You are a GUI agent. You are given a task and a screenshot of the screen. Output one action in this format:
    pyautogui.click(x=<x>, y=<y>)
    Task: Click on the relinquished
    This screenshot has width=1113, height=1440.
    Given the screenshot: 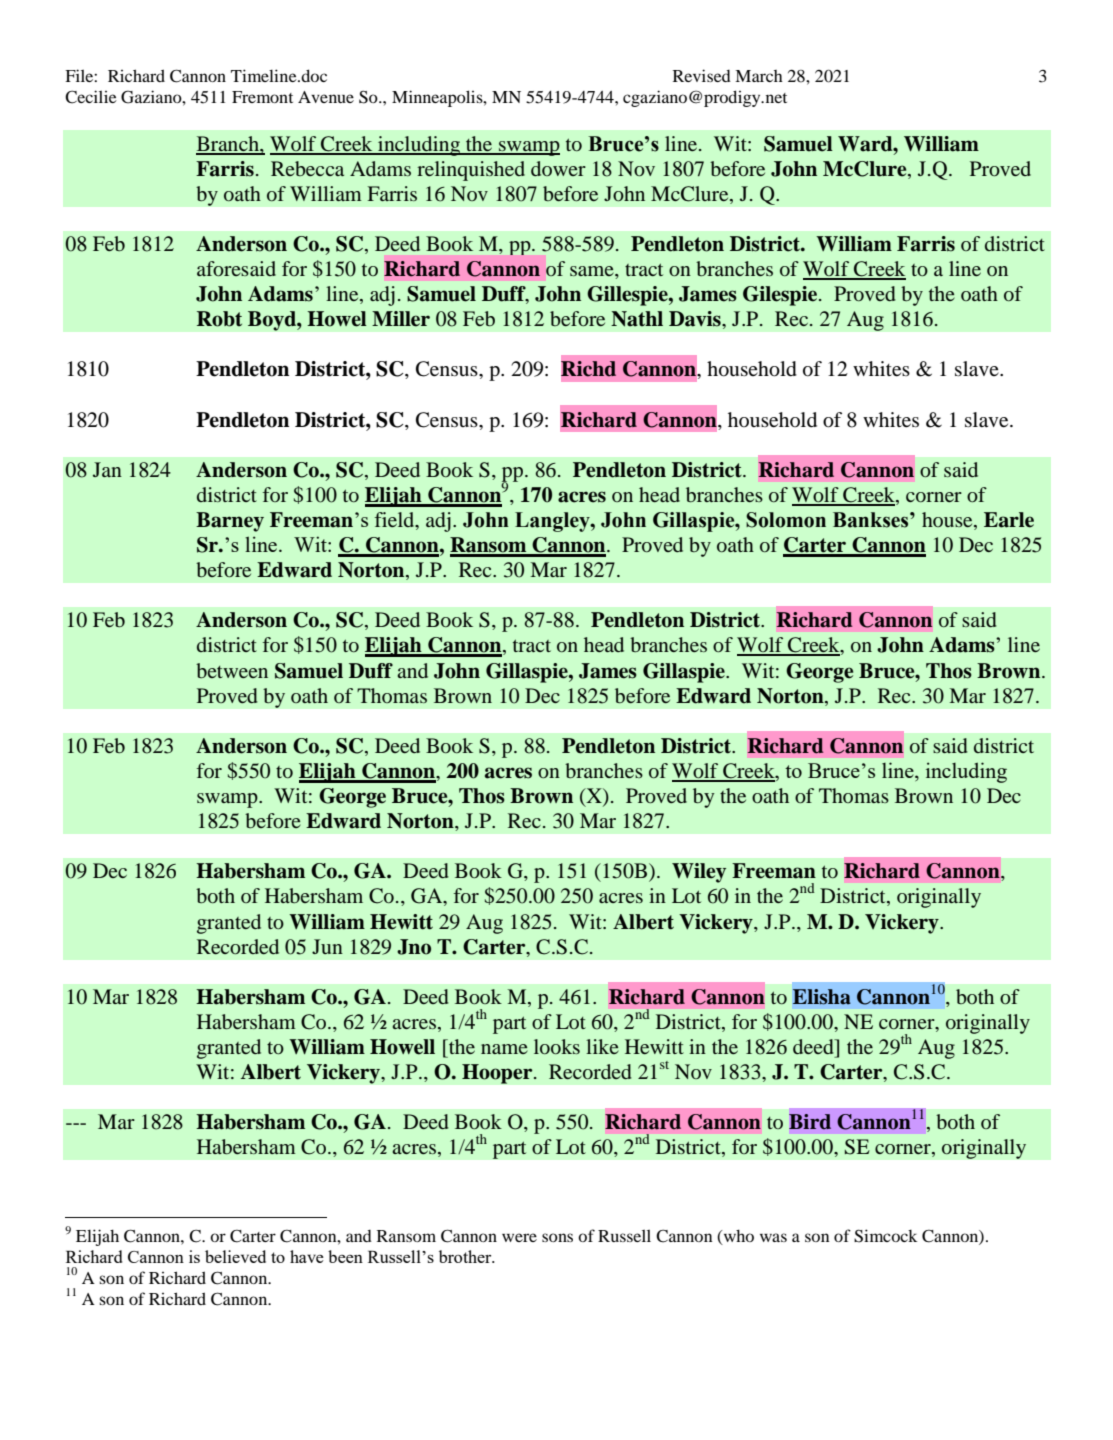 What is the action you would take?
    pyautogui.click(x=471, y=171)
